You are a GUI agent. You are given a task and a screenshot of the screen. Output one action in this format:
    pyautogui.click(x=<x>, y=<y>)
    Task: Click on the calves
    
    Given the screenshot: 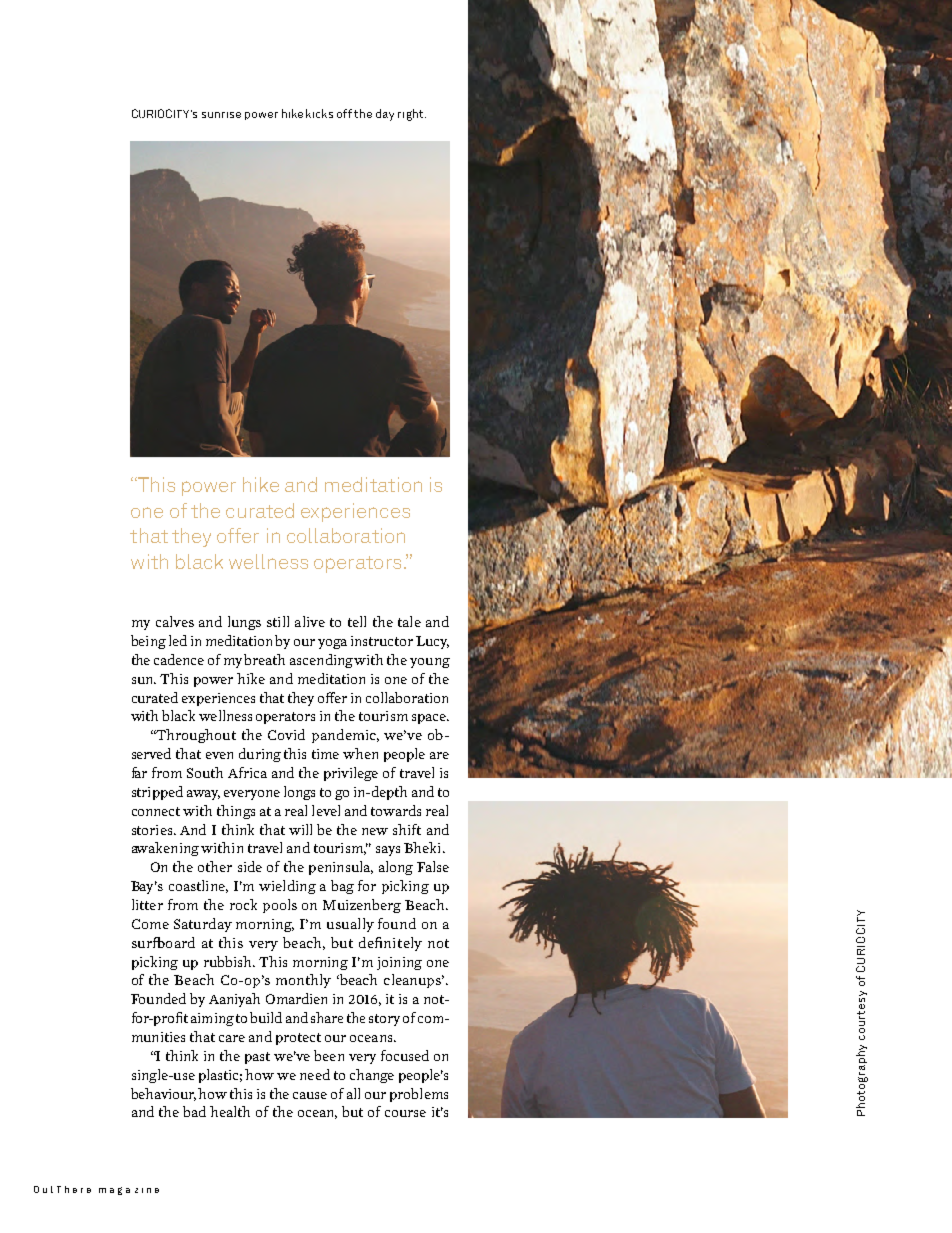 What is the action you would take?
    pyautogui.click(x=175, y=621)
